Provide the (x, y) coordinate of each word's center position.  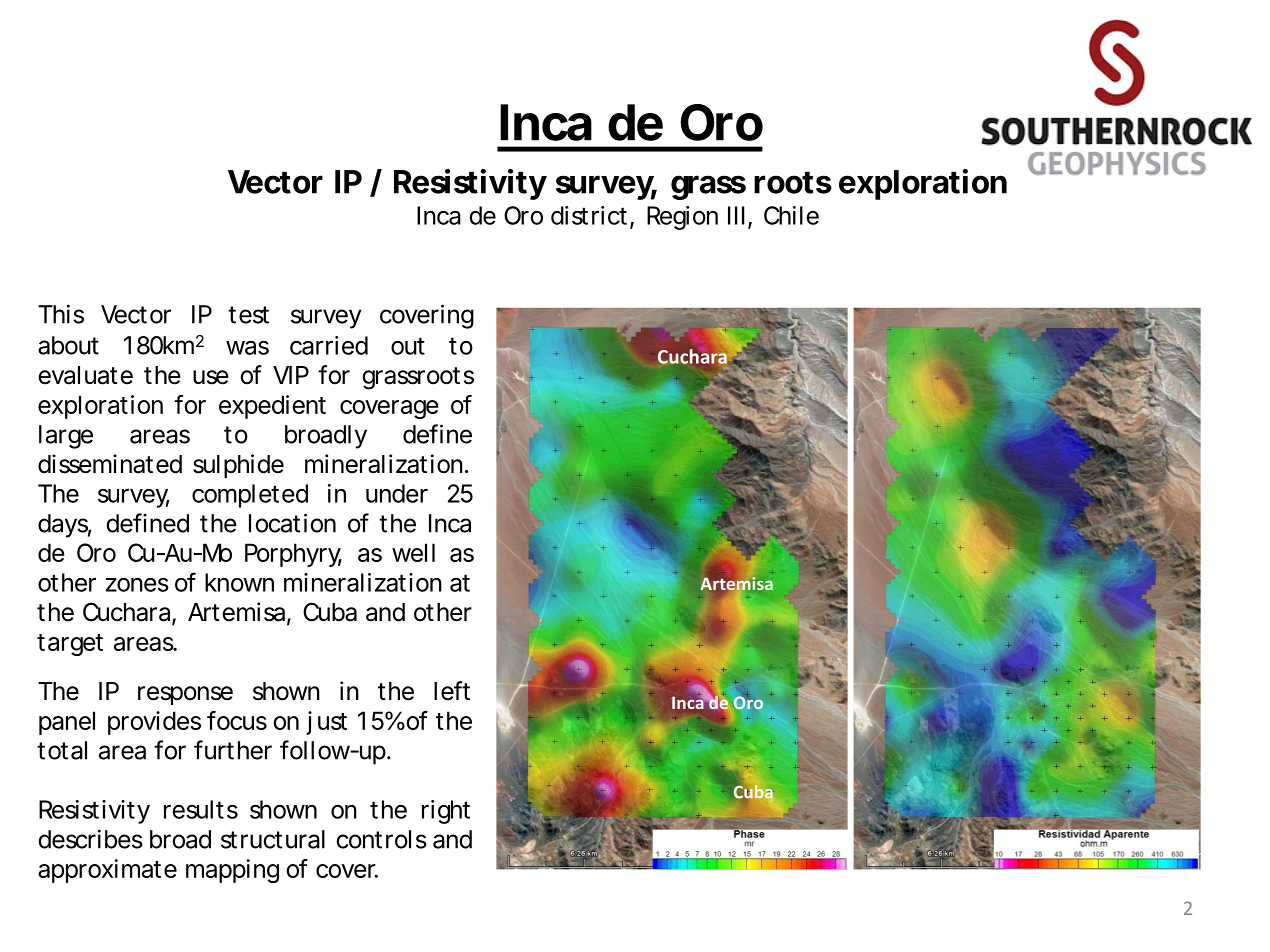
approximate (107, 871)
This (61, 314)
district (591, 216)
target (70, 645)
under (397, 493)
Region (682, 218)
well (413, 552)
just (326, 723)
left (452, 691)
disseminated (110, 464)
